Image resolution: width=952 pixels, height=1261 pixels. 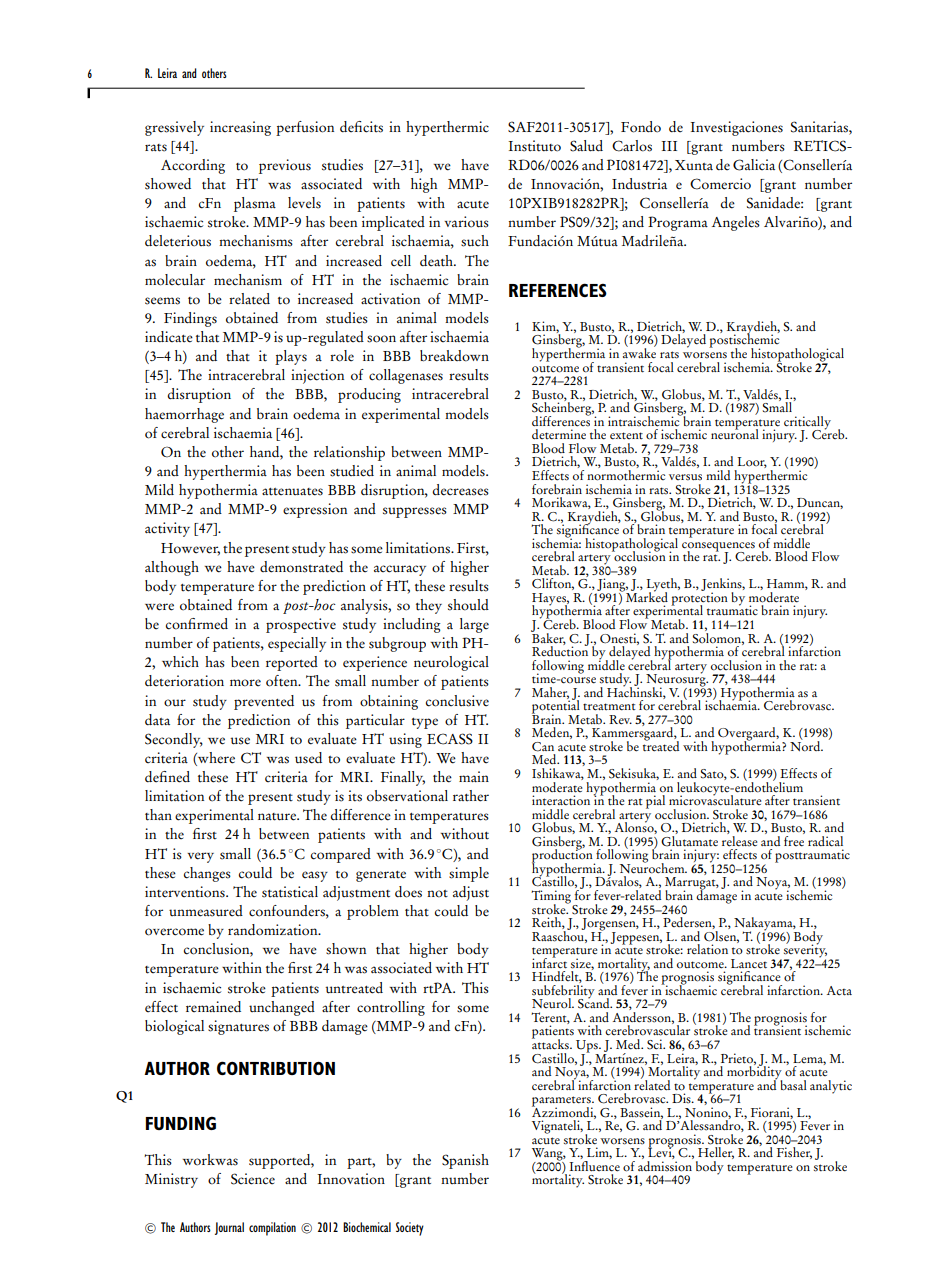 I want to click on randomization, so click(x=274, y=930).
